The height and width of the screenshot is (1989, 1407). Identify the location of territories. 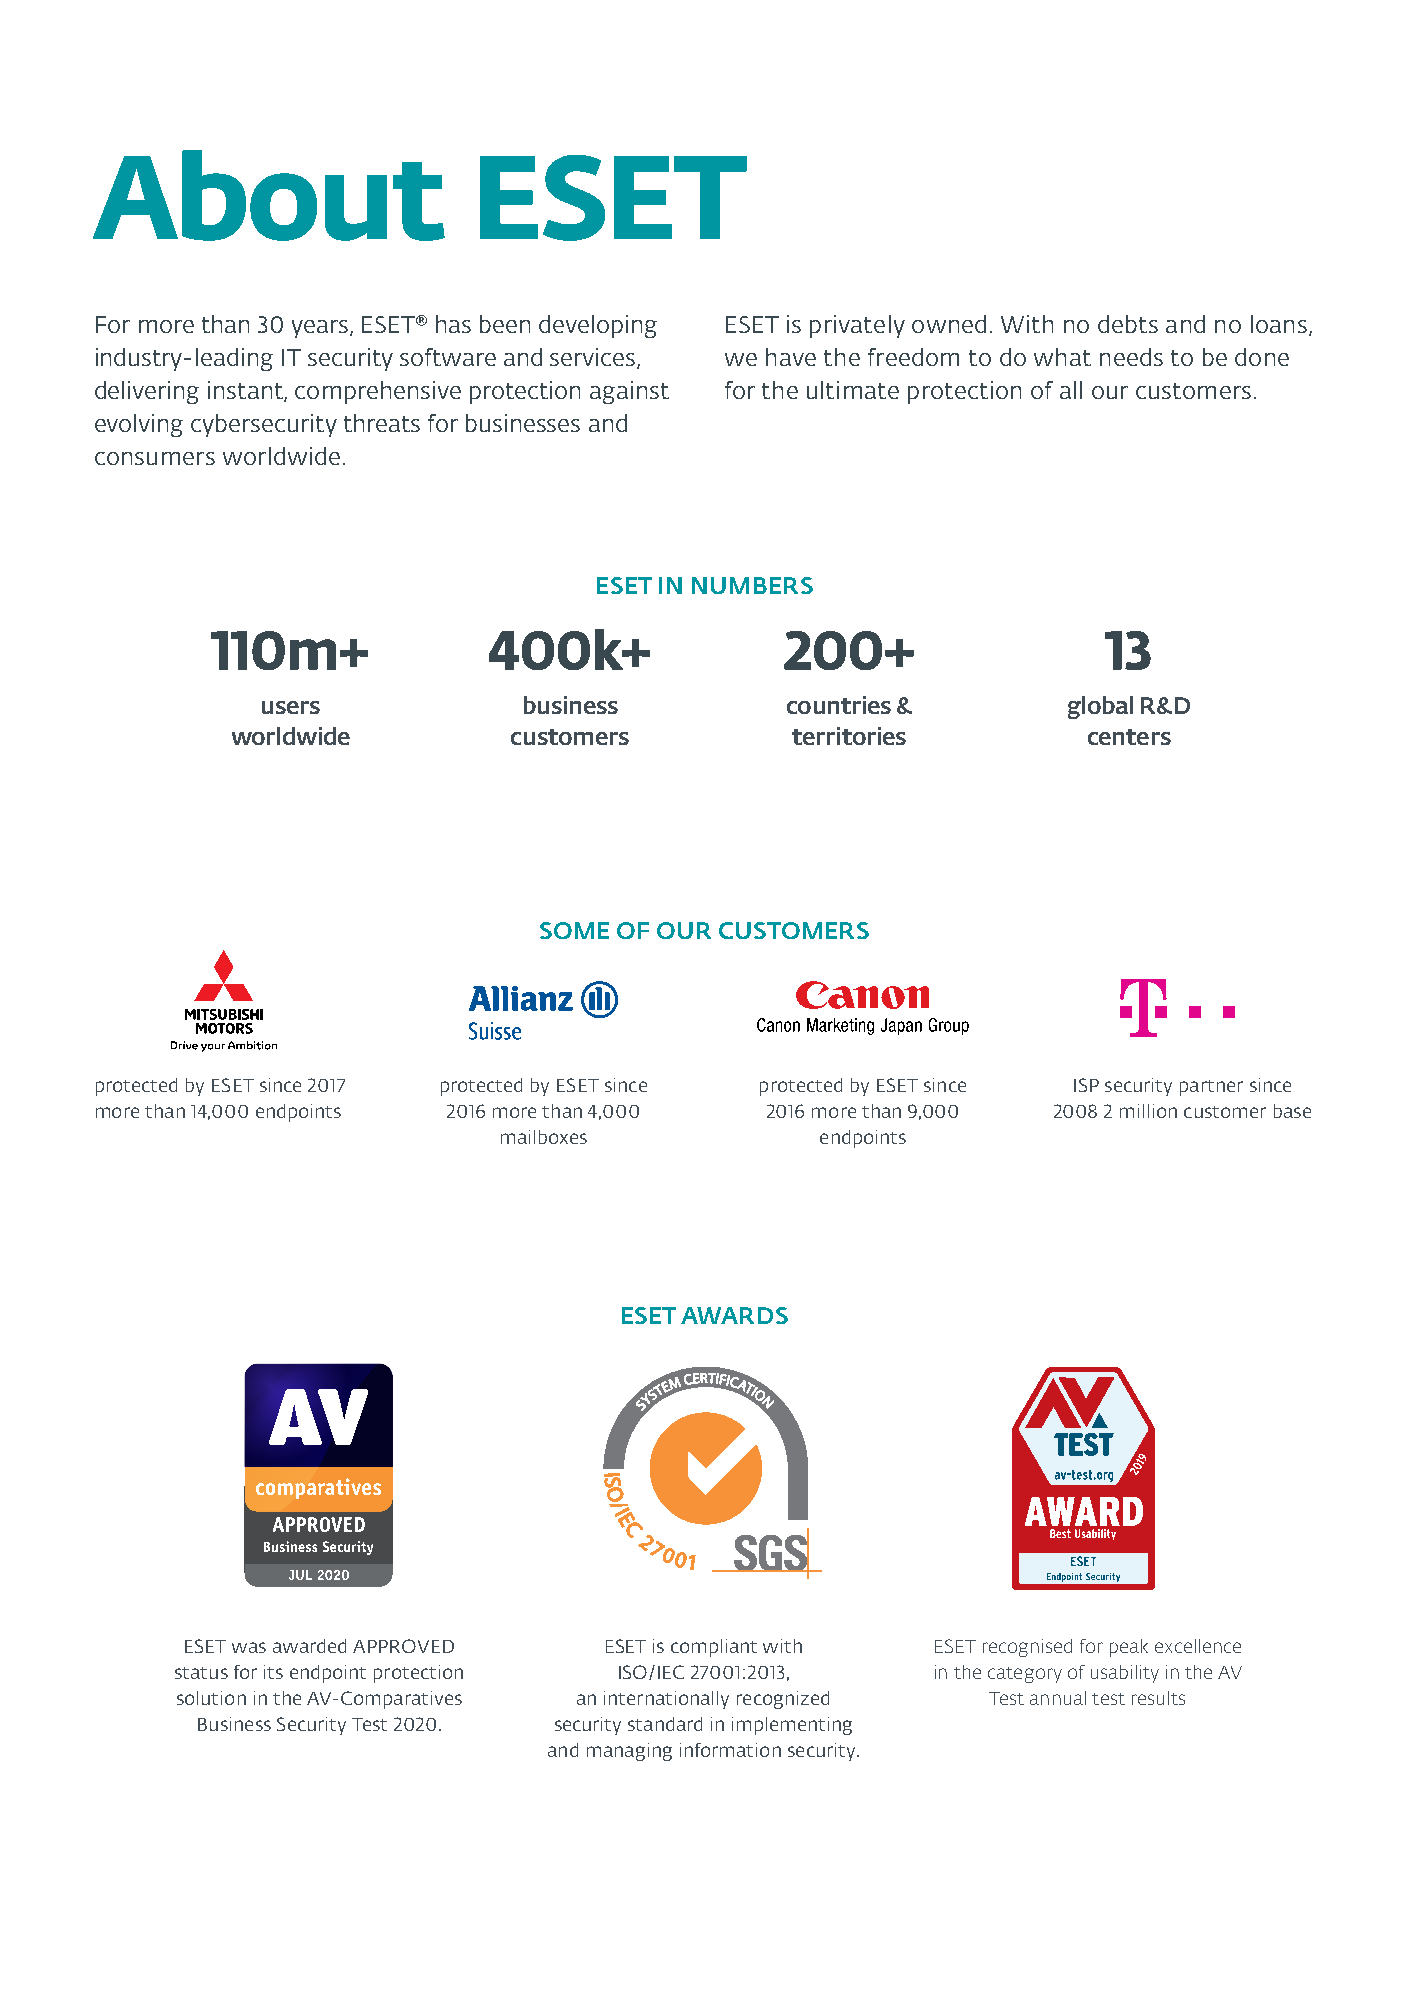
(849, 736).
